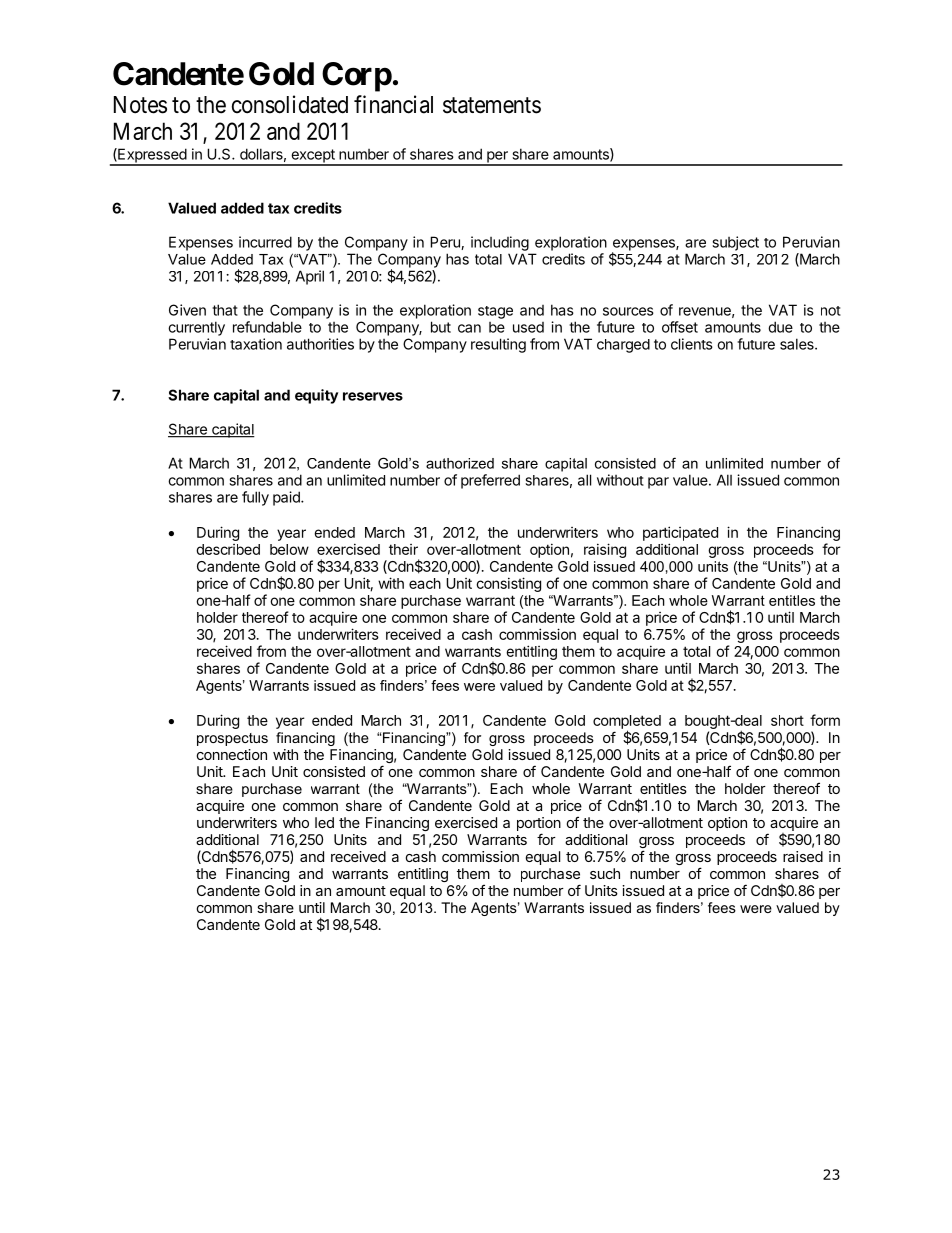 This screenshot has height=1233, width=952. Describe the element at coordinates (255, 498) in the screenshot. I see `fully` at that location.
